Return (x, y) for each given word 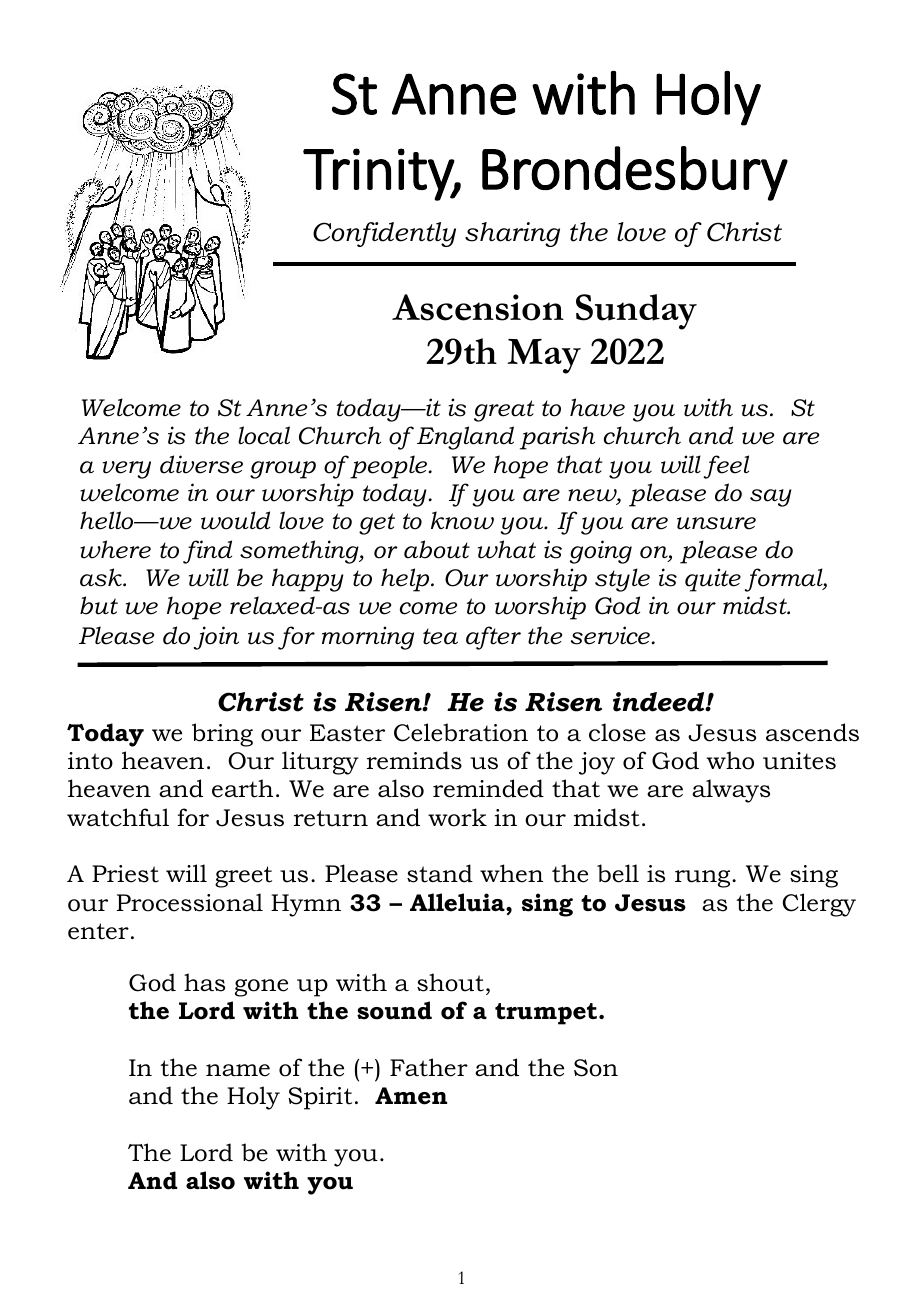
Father (429, 1067)
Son (596, 1068)
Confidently (384, 234)
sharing (512, 234)
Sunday (636, 312)
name (238, 1070)
